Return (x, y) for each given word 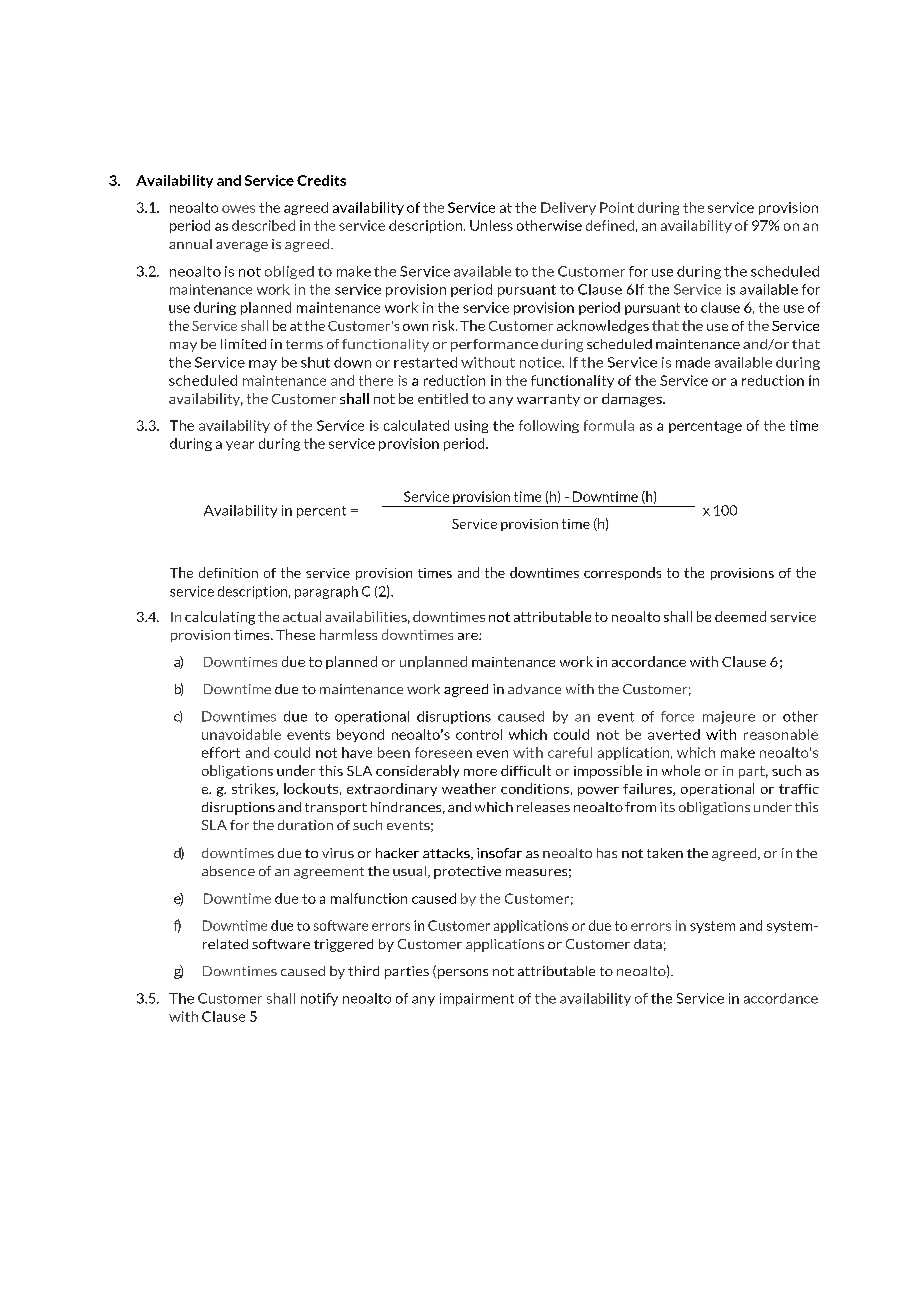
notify (319, 999)
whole (681, 770)
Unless (491, 225)
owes (238, 209)
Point (617, 207)
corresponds (622, 573)
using (471, 426)
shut (315, 362)
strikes (254, 789)
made (693, 362)
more (480, 772)
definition (228, 572)
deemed (740, 616)
